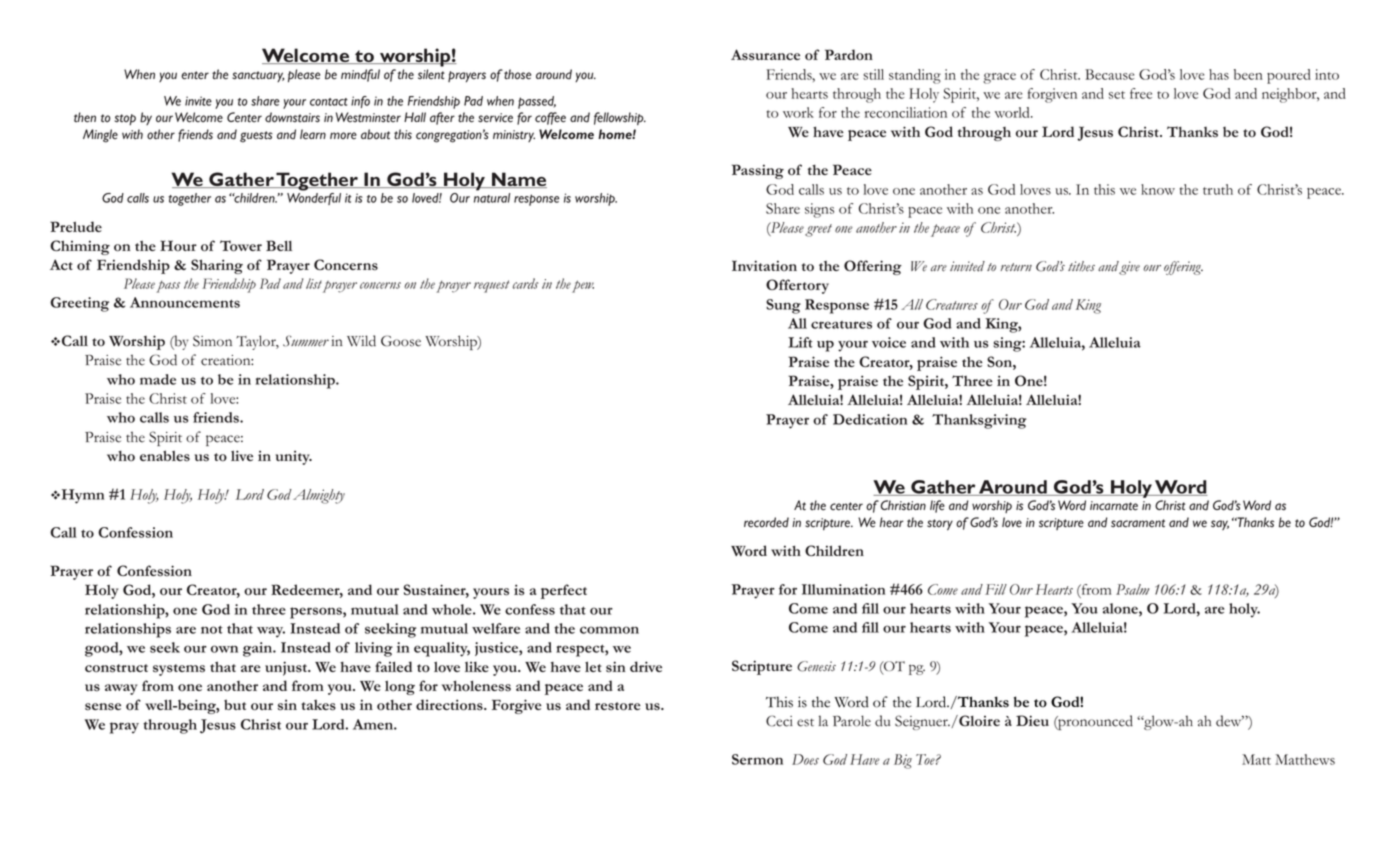 The width and height of the page is (1400, 850). What do you see at coordinates (185, 302) in the page?
I see `Announcements` at bounding box center [185, 302].
